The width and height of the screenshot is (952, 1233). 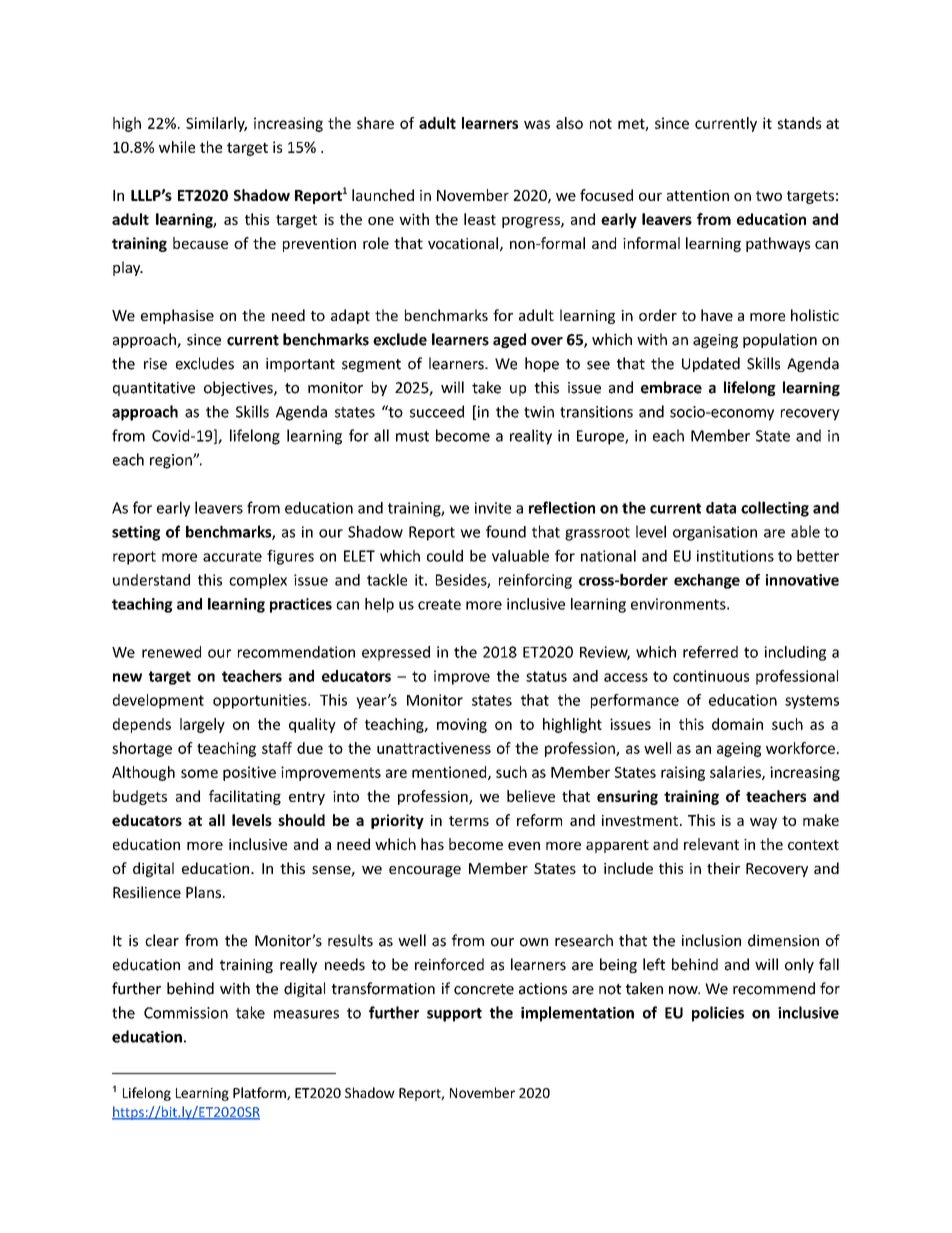 I want to click on exchange, so click(x=707, y=581).
